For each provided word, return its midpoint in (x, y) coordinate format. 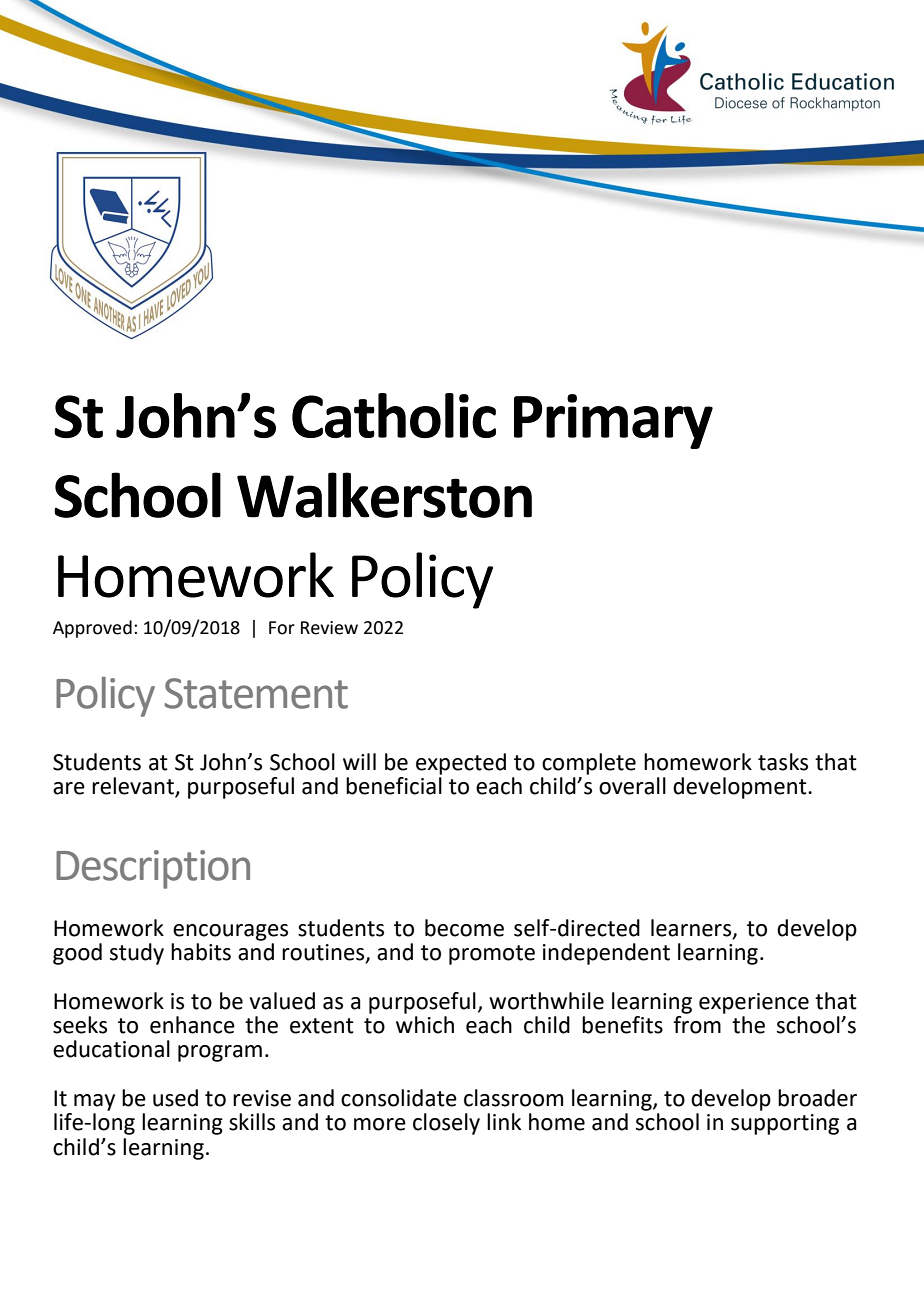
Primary (613, 421)
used (175, 1098)
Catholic (394, 415)
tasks (783, 762)
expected (461, 764)
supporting (785, 1124)
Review (329, 628)
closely (446, 1124)
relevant (134, 787)
